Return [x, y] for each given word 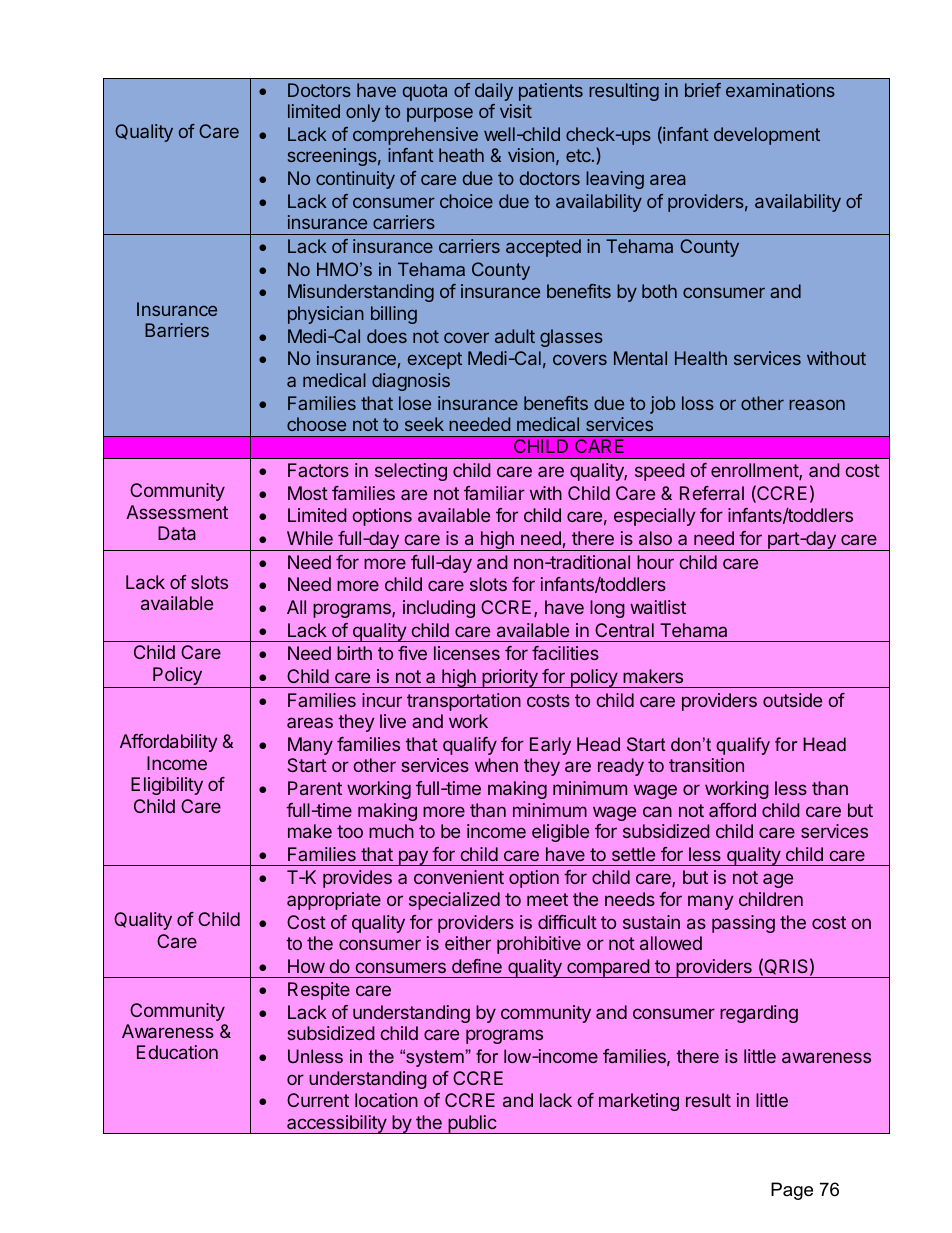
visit [516, 111]
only [363, 113]
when [496, 765]
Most [308, 493]
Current [318, 1100]
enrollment [755, 471]
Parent [315, 788]
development [767, 136]
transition [706, 765]
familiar [494, 493]
